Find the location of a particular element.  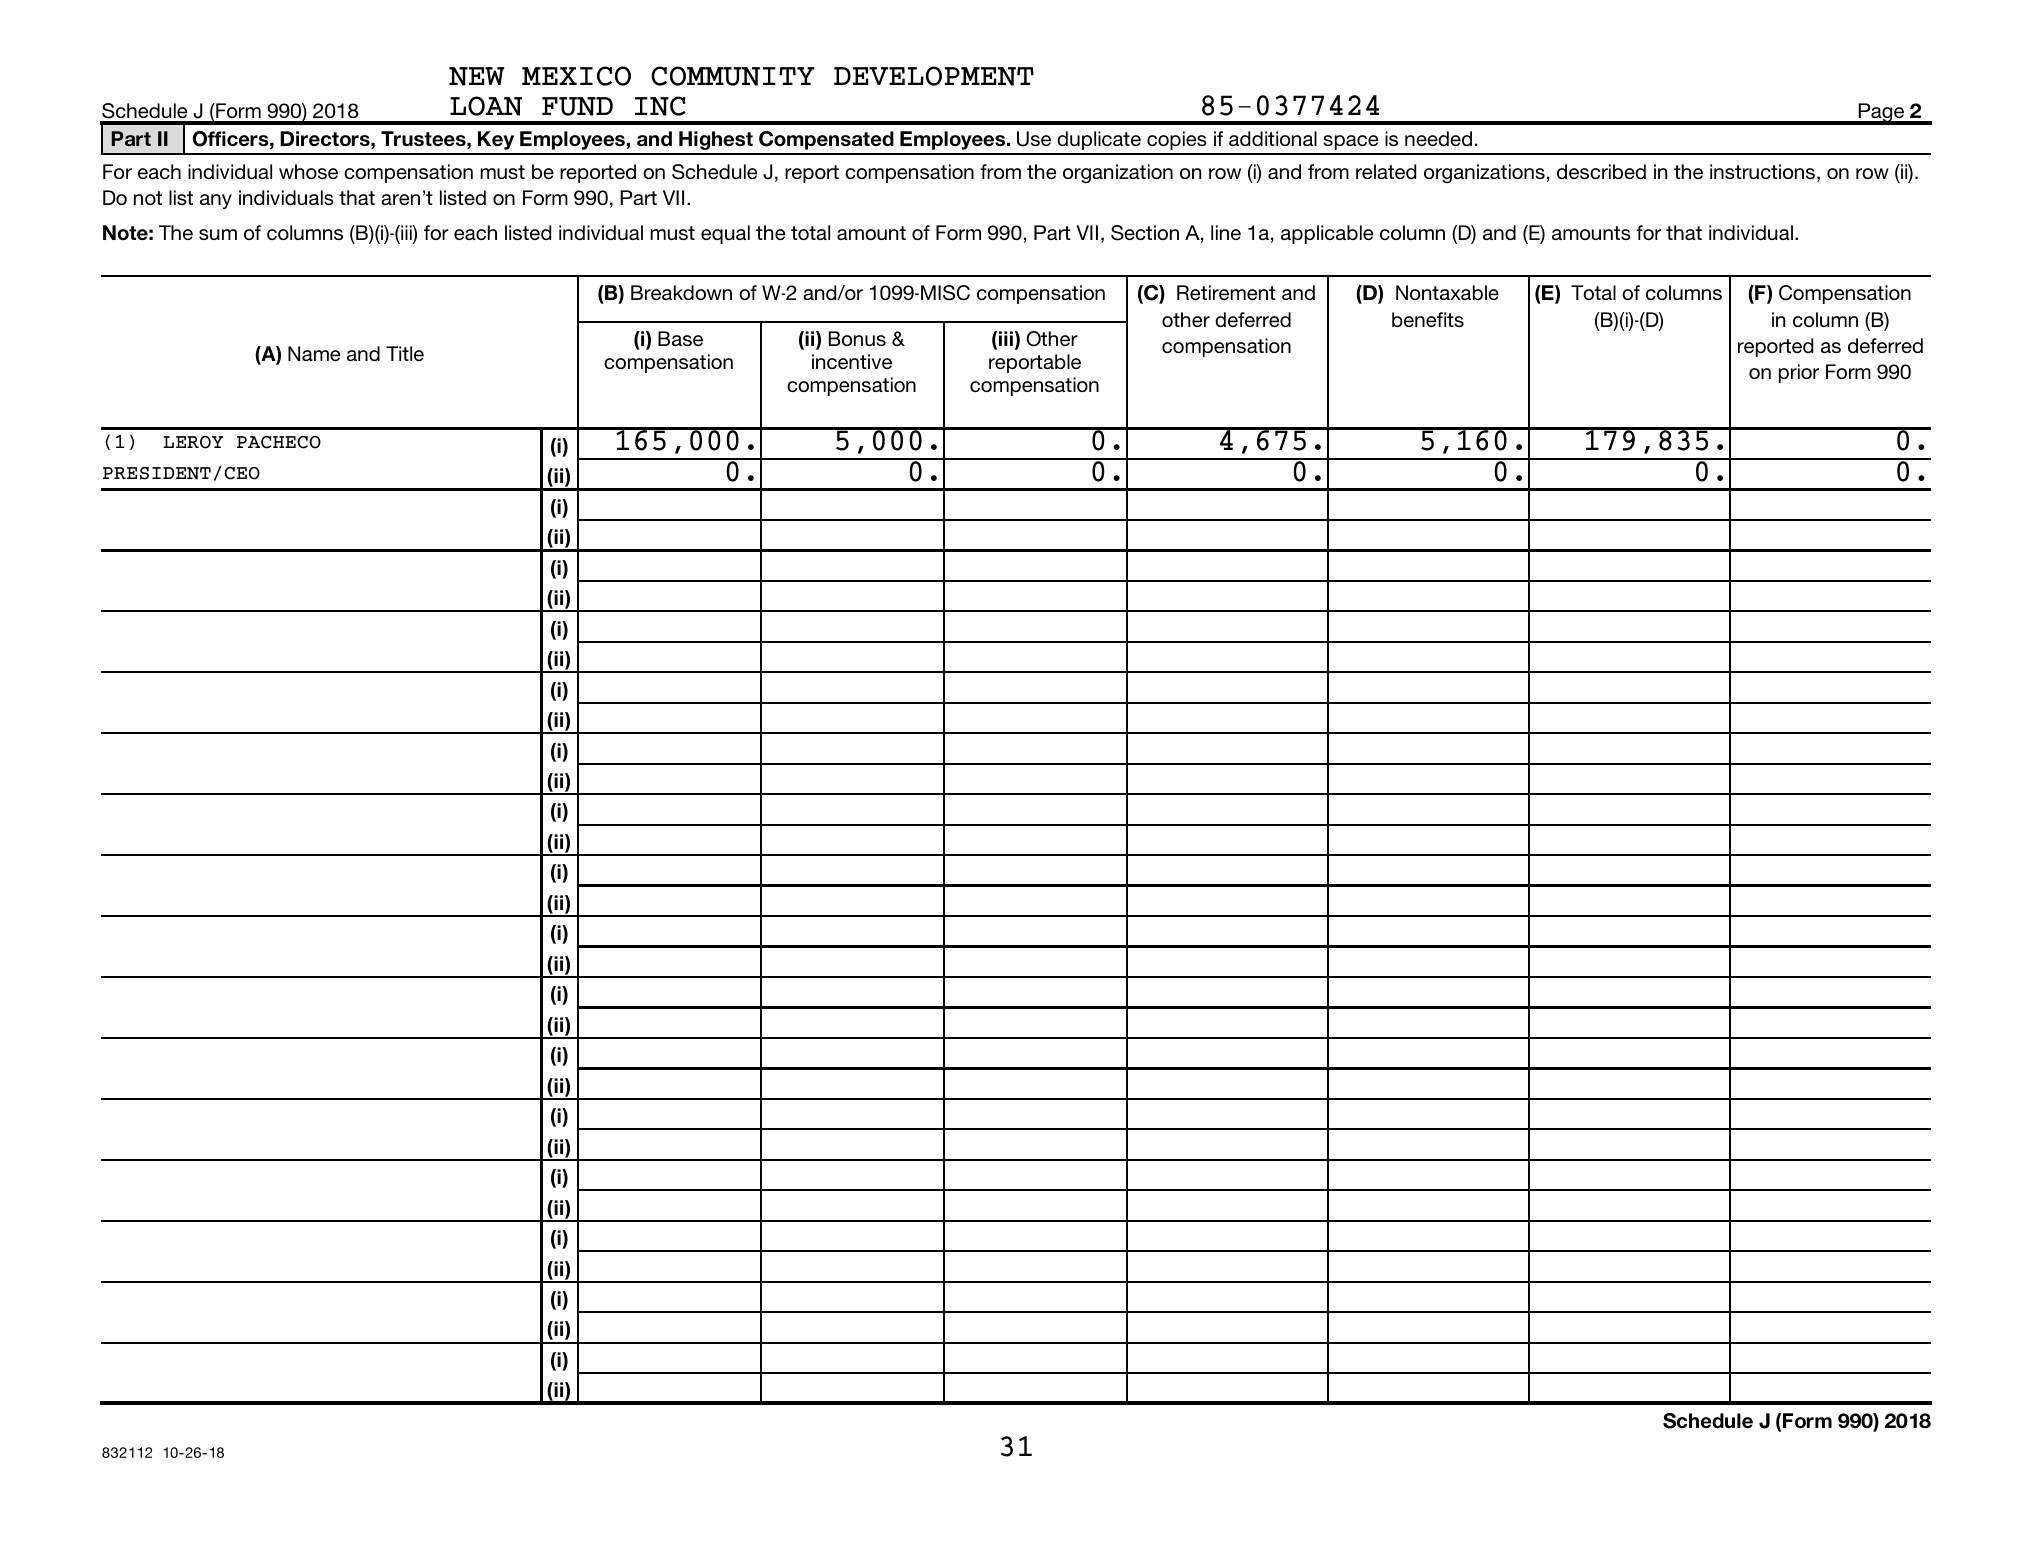

needed is located at coordinates (1438, 138).
